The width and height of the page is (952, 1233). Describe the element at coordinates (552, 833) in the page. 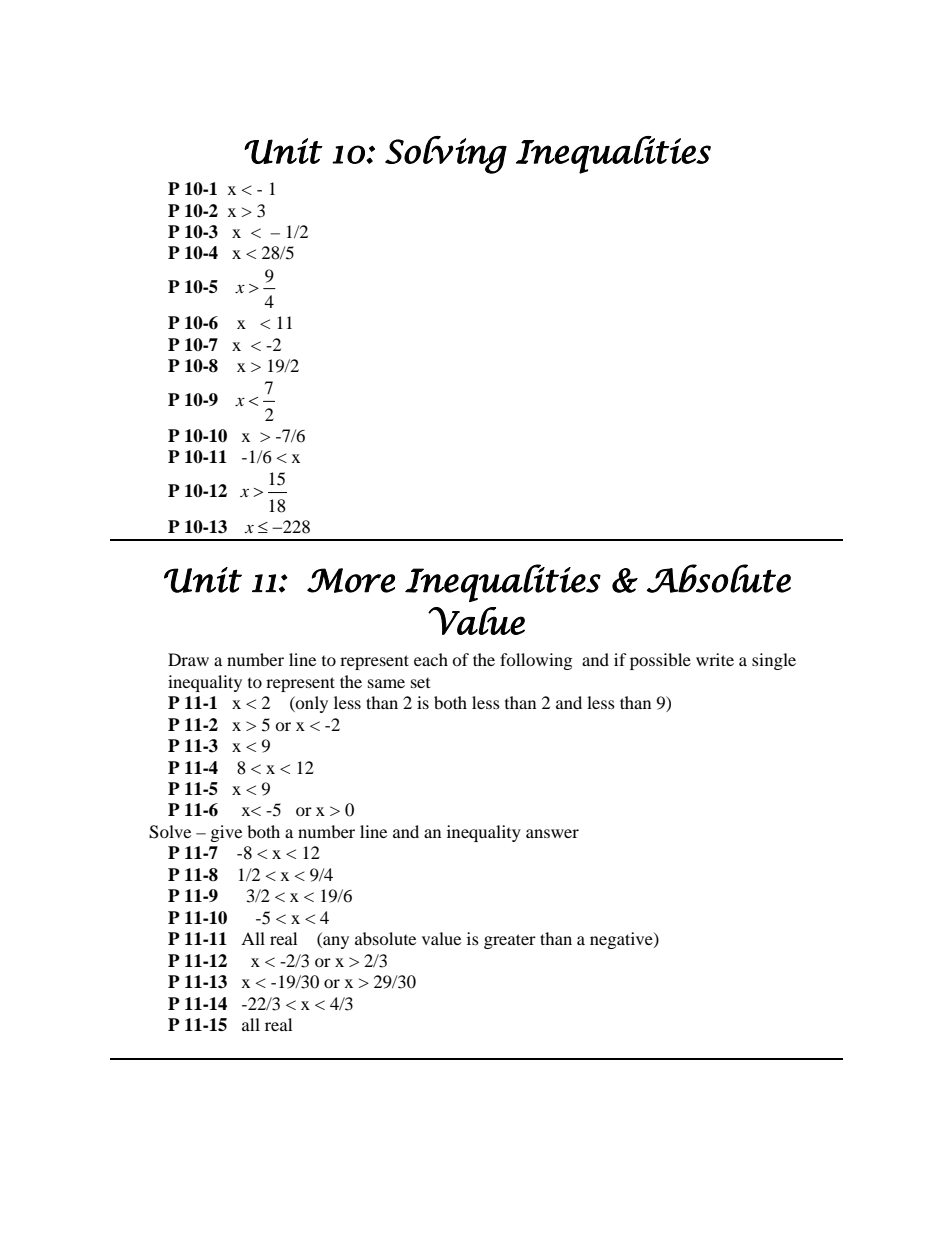

I see `answer` at that location.
